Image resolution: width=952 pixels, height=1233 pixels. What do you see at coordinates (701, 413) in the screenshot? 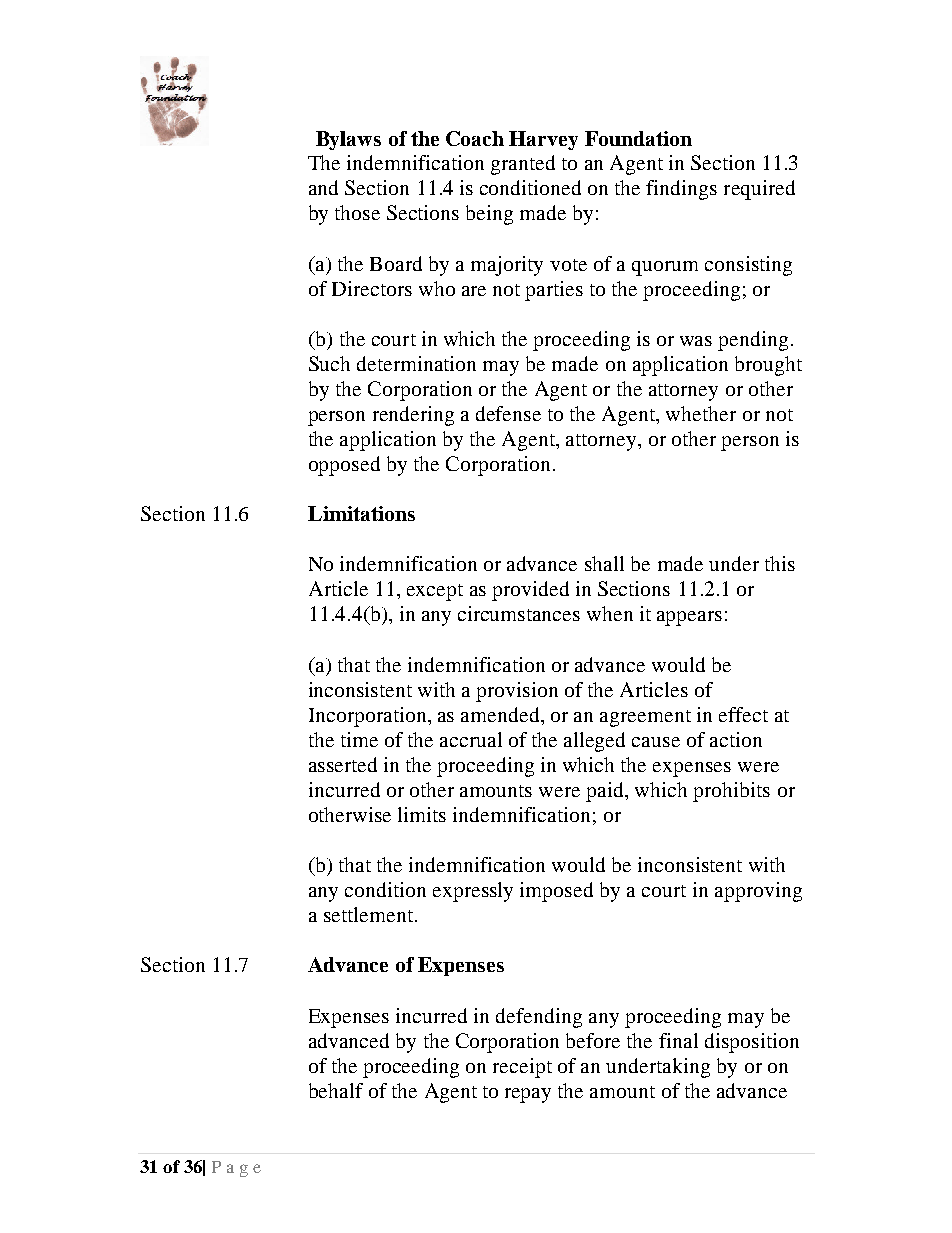
I see `whether` at bounding box center [701, 413].
